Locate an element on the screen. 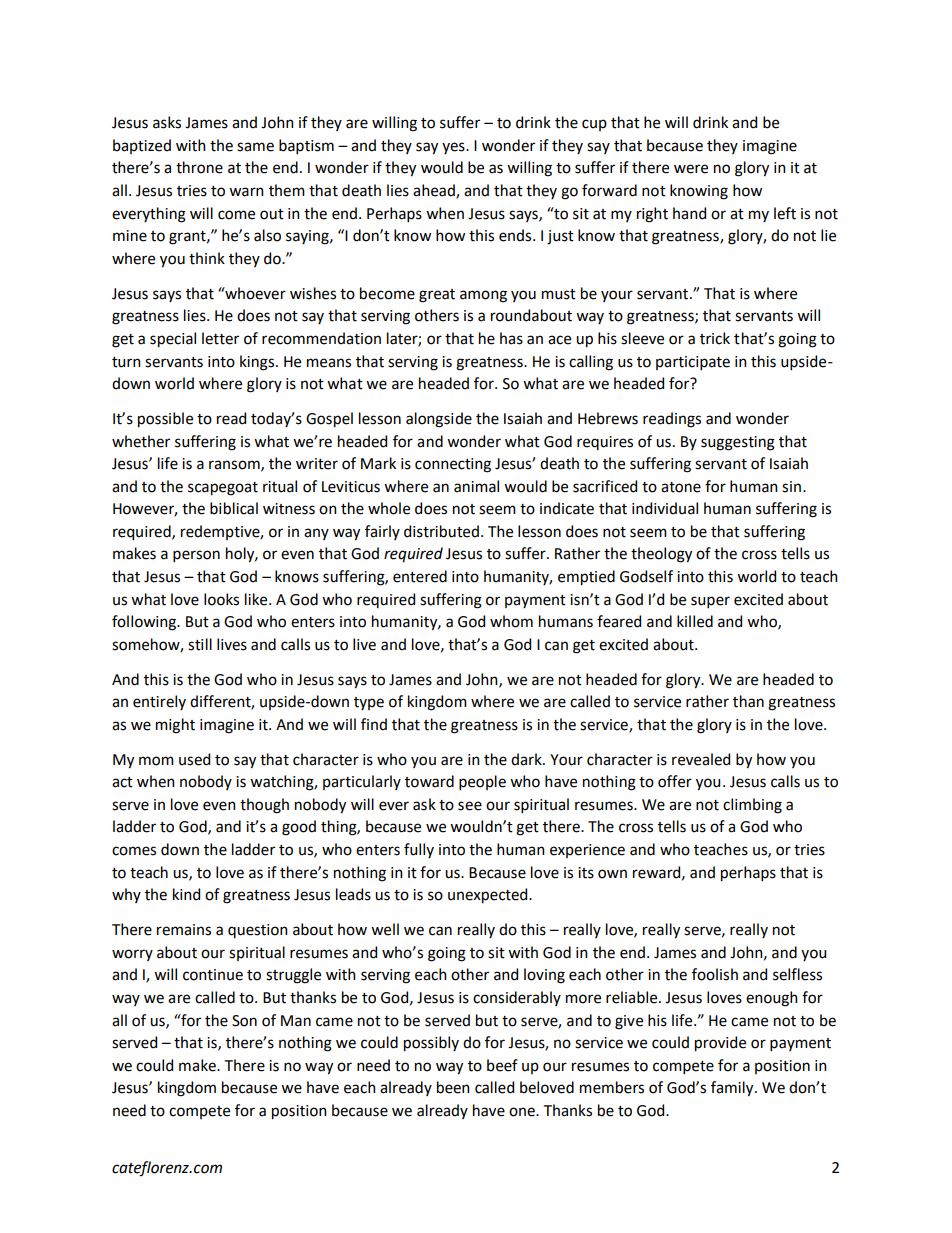  whom is located at coordinates (511, 621).
